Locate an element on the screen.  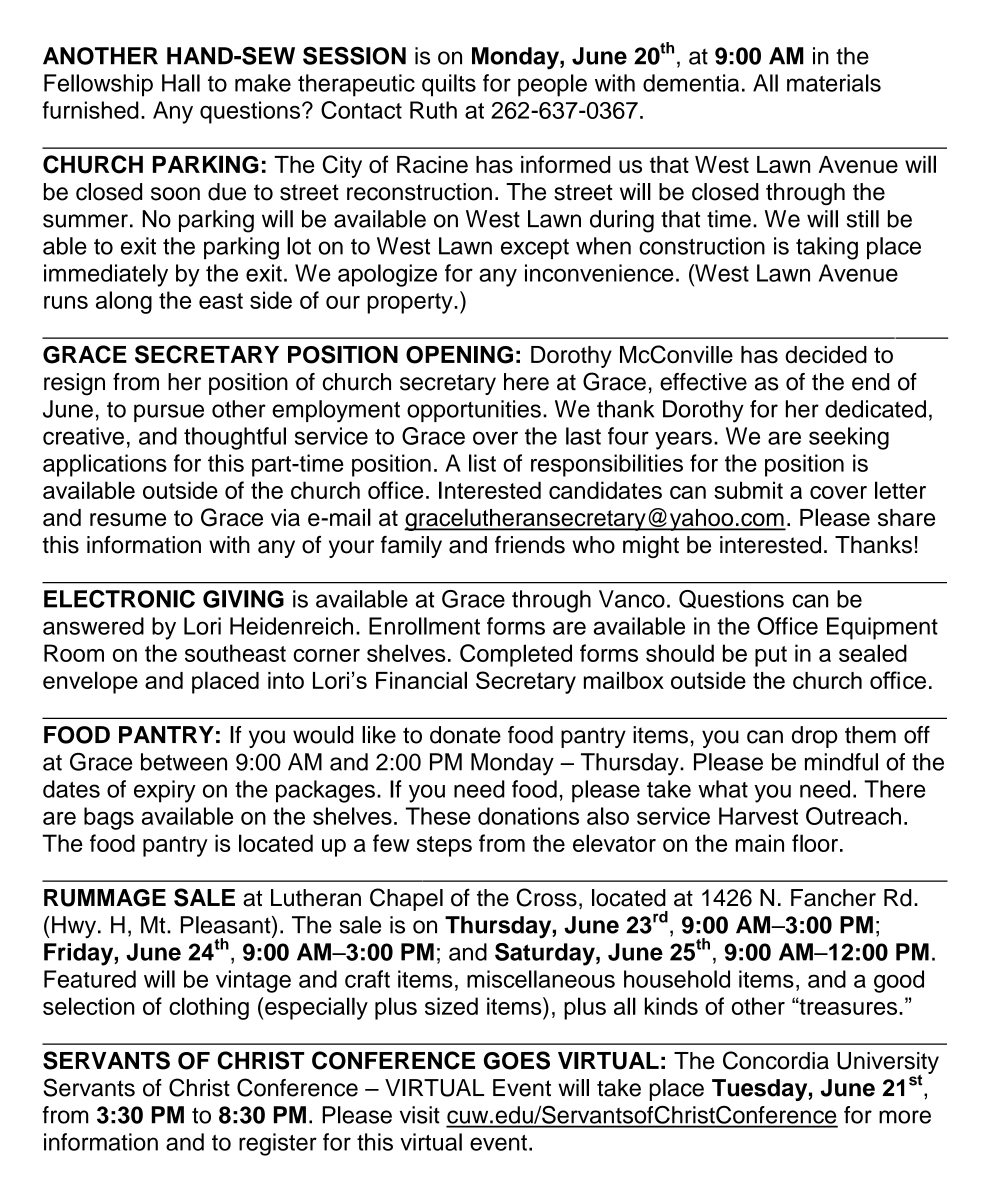
Equipment is located at coordinates (882, 628).
